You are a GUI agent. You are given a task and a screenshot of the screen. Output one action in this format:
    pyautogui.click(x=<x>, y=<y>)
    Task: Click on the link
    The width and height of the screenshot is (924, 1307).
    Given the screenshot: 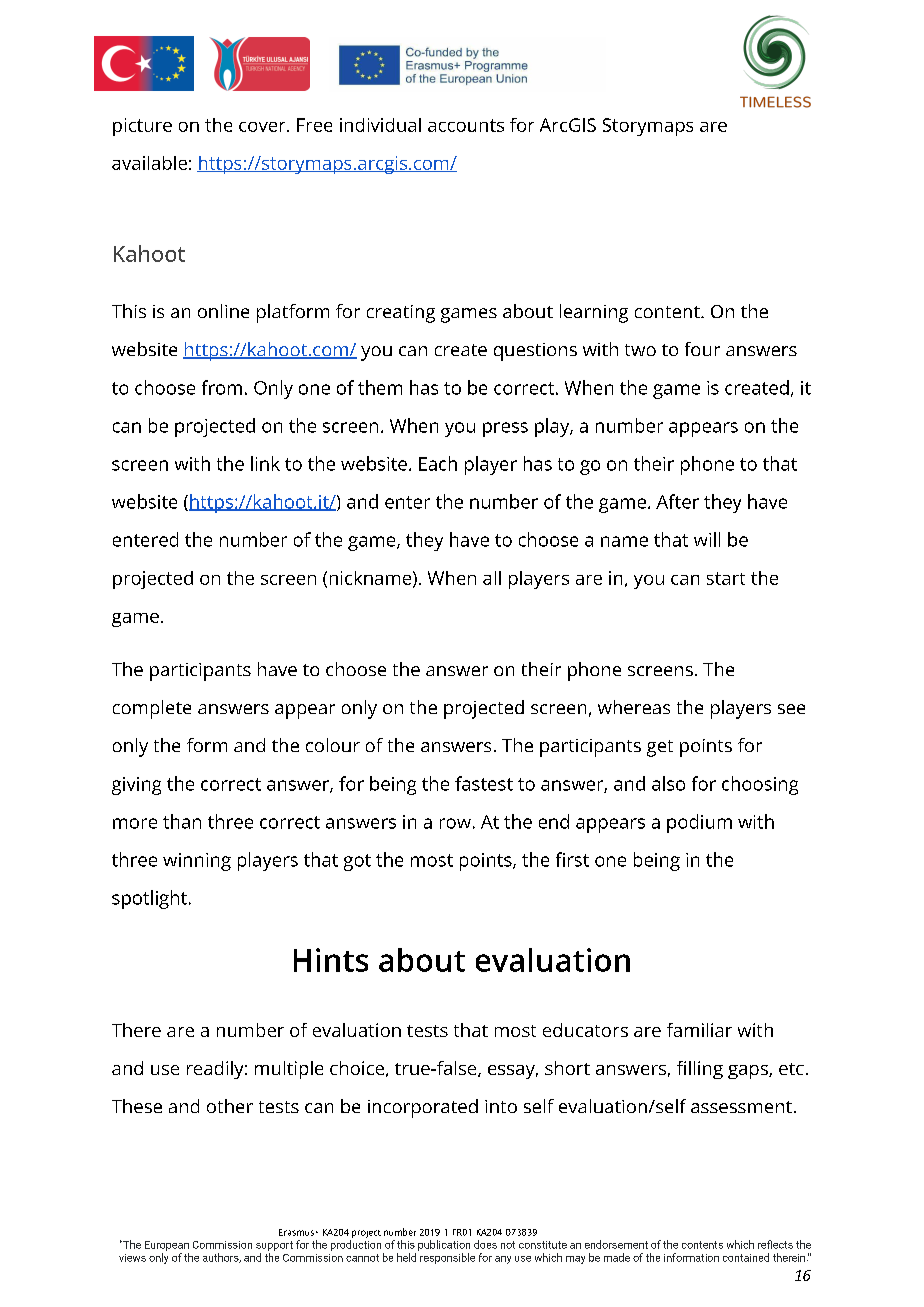 What is the action you would take?
    pyautogui.click(x=265, y=463)
